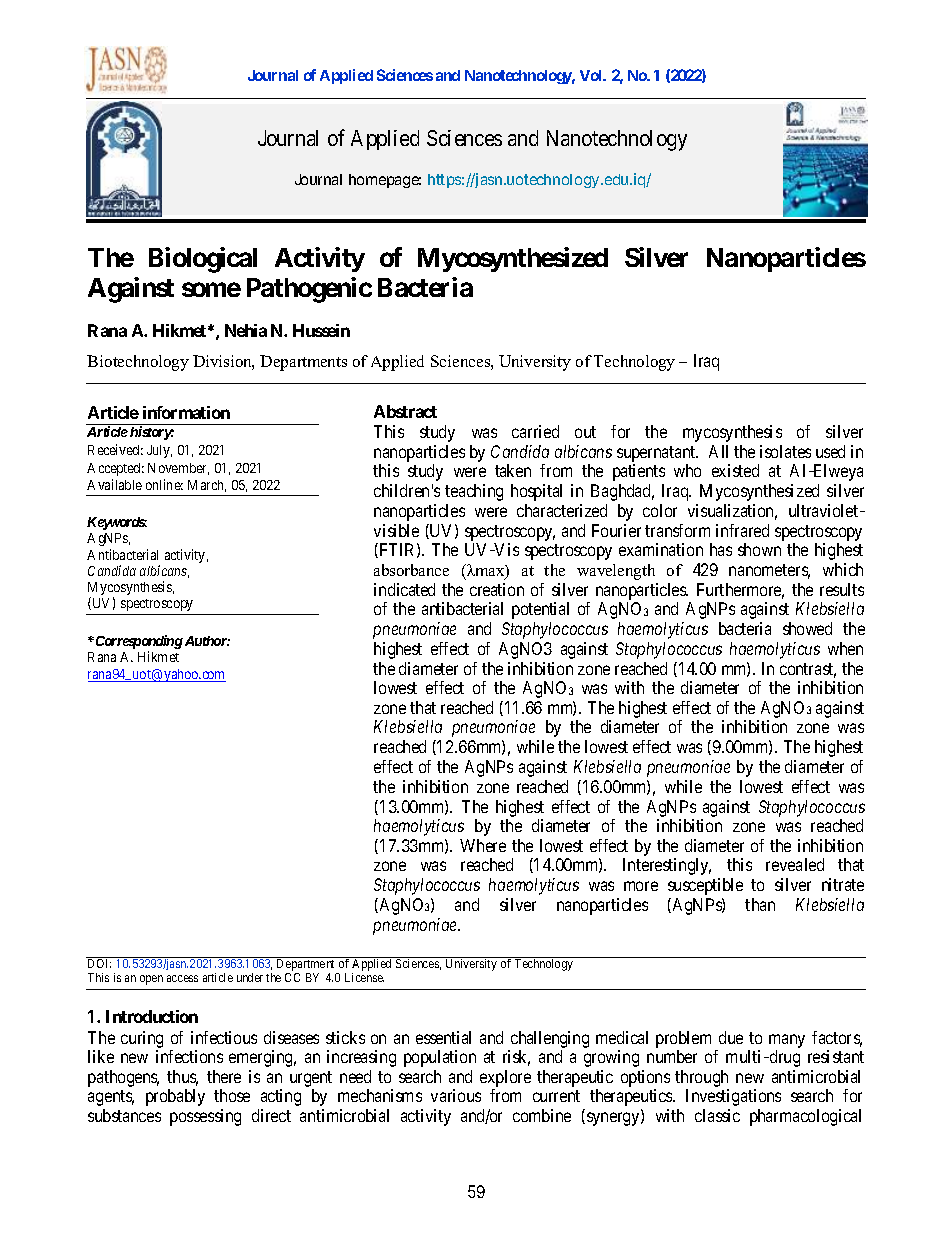 Image resolution: width=952 pixels, height=1233 pixels. What do you see at coordinates (535, 431) in the document?
I see `carried` at bounding box center [535, 431].
